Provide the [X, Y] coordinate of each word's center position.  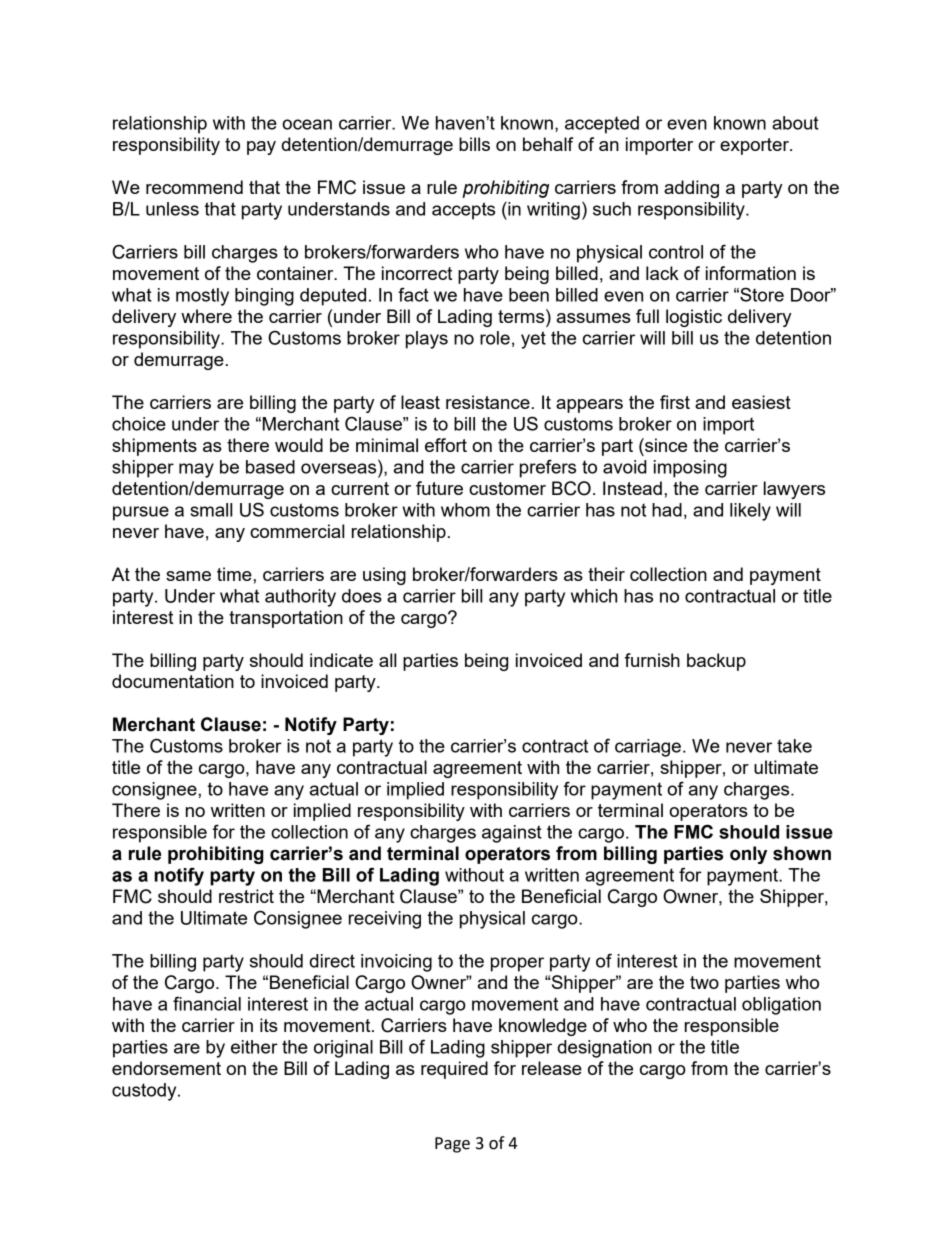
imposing [690, 469]
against [512, 834]
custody [145, 1092]
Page [452, 1145]
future [439, 488]
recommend [194, 187]
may [196, 470]
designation [604, 1049]
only [748, 855]
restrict [246, 896]
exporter [755, 146]
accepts [463, 211]
